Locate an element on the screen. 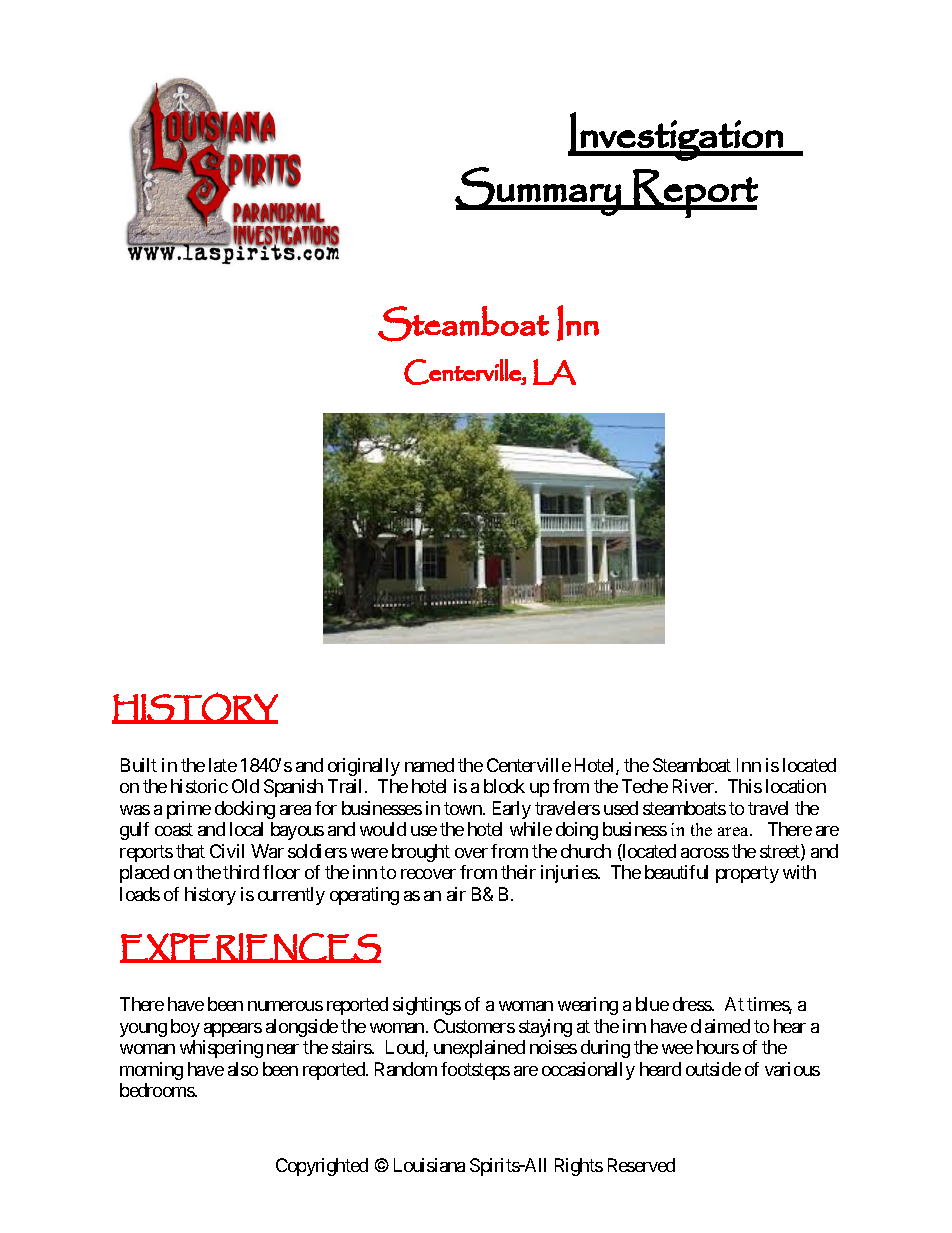 The width and height of the screenshot is (952, 1233). Reserved is located at coordinates (641, 1165).
